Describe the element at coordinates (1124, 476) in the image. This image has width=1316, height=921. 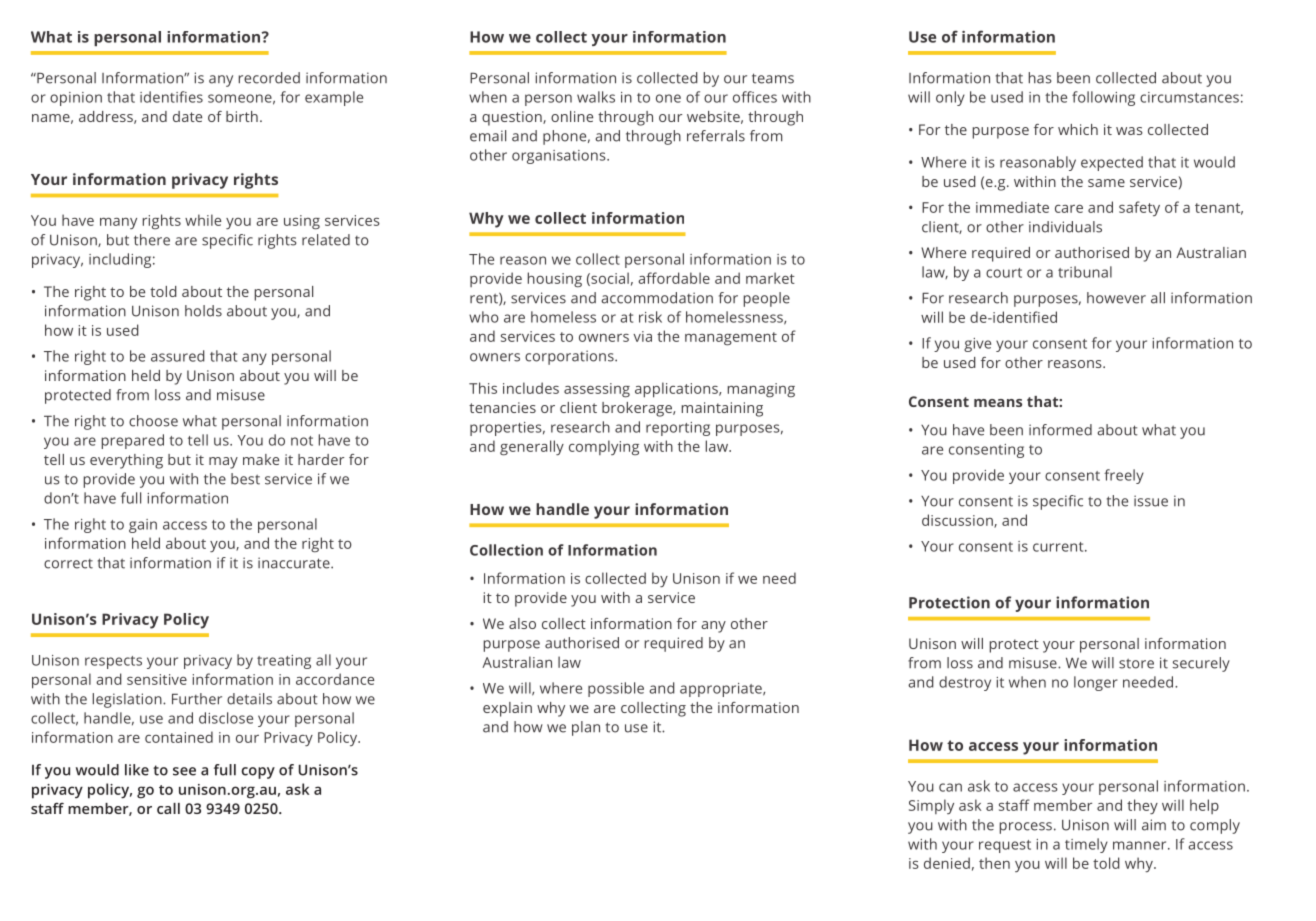
I see `freely` at that location.
